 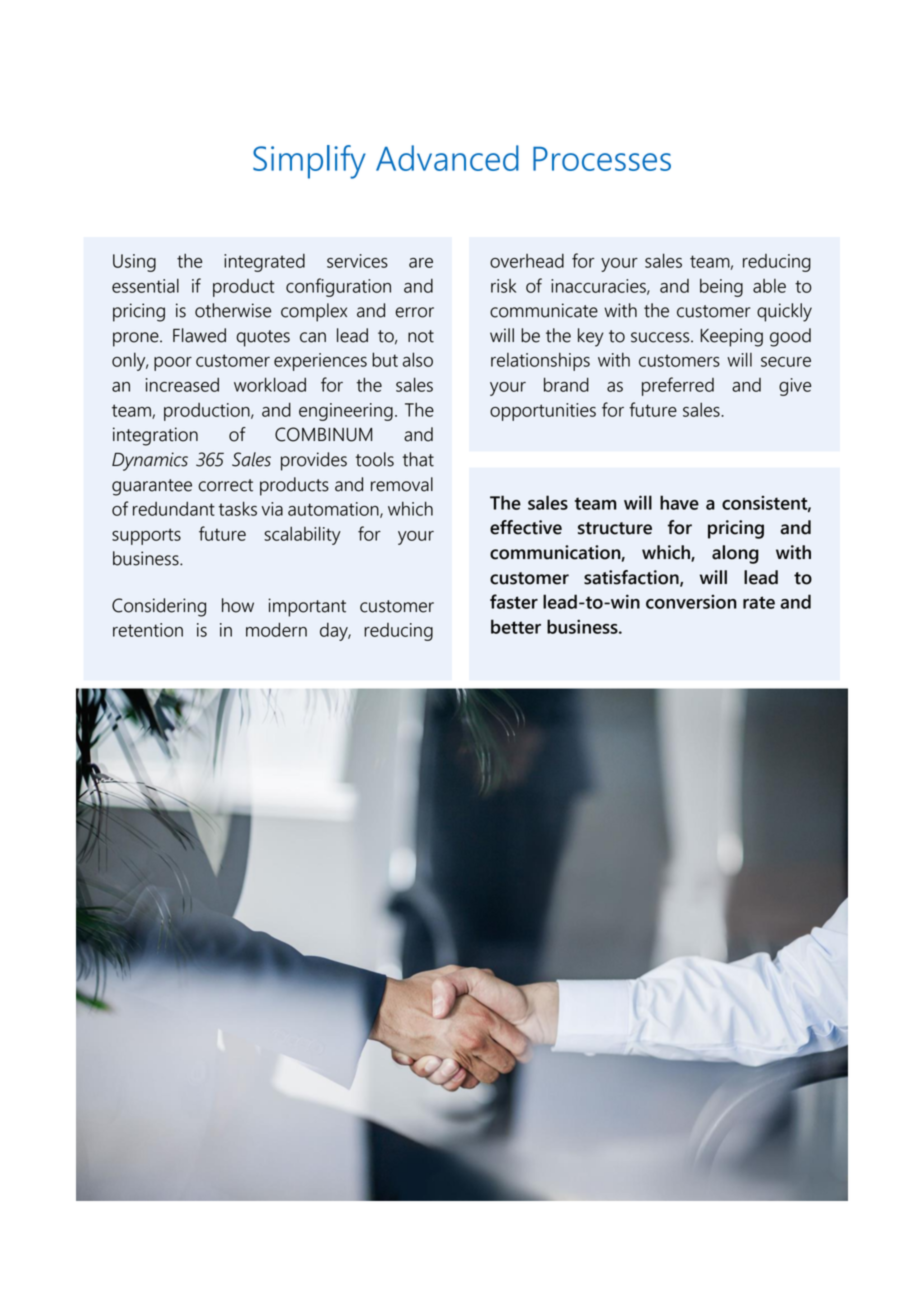 What do you see at coordinates (516, 626) in the document?
I see `better` at bounding box center [516, 626].
